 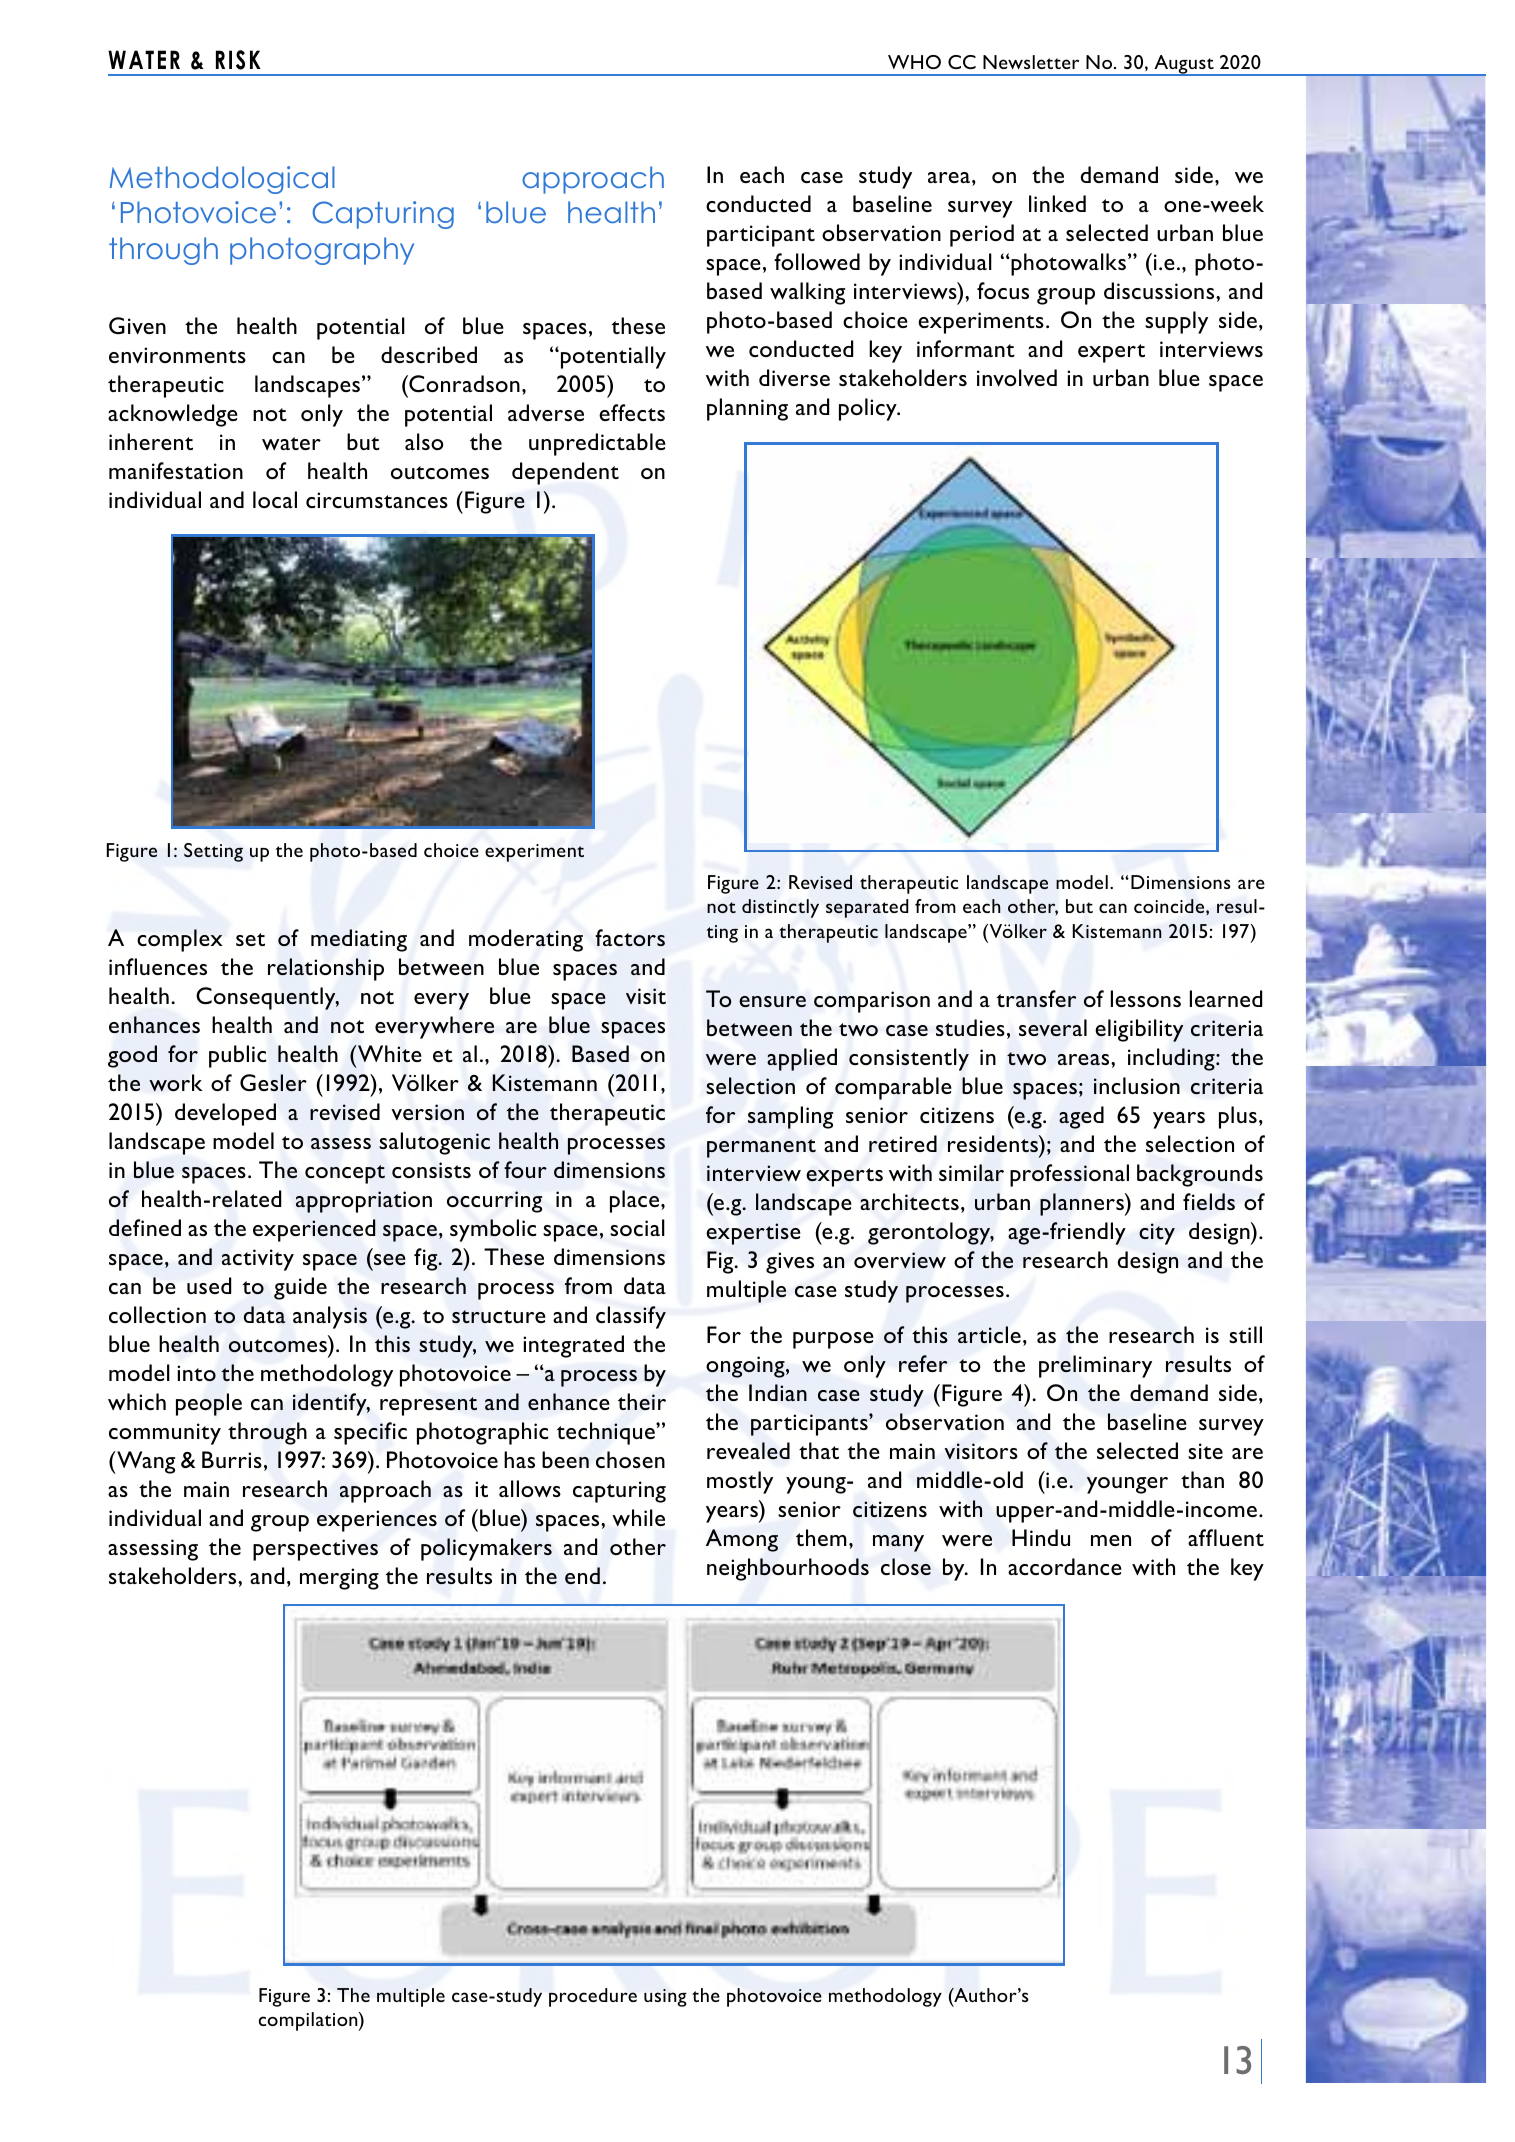 What do you see at coordinates (1065, 1566) in the image?
I see `accordance` at bounding box center [1065, 1566].
